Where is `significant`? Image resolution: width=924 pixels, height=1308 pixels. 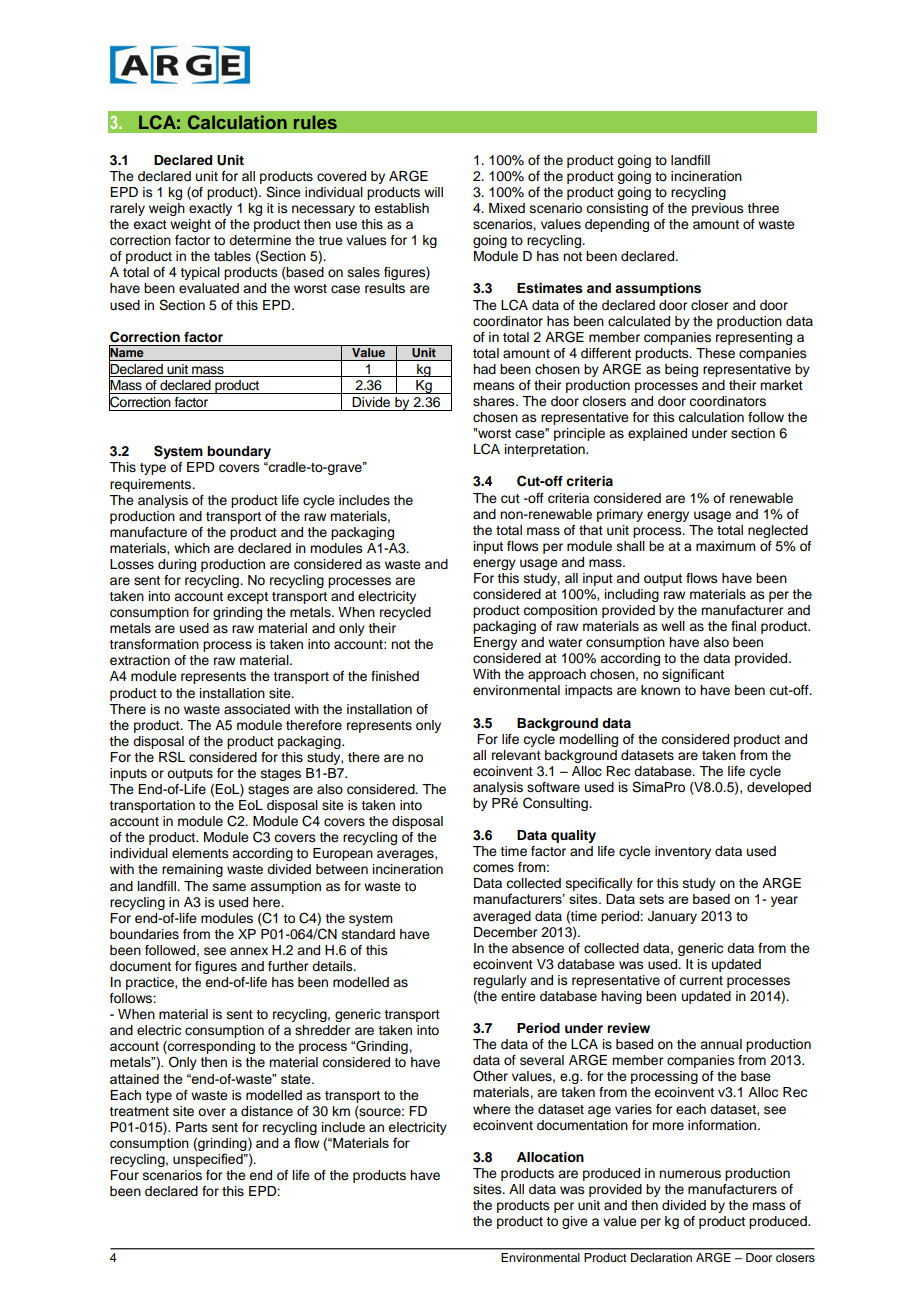
significant is located at coordinates (693, 675).
